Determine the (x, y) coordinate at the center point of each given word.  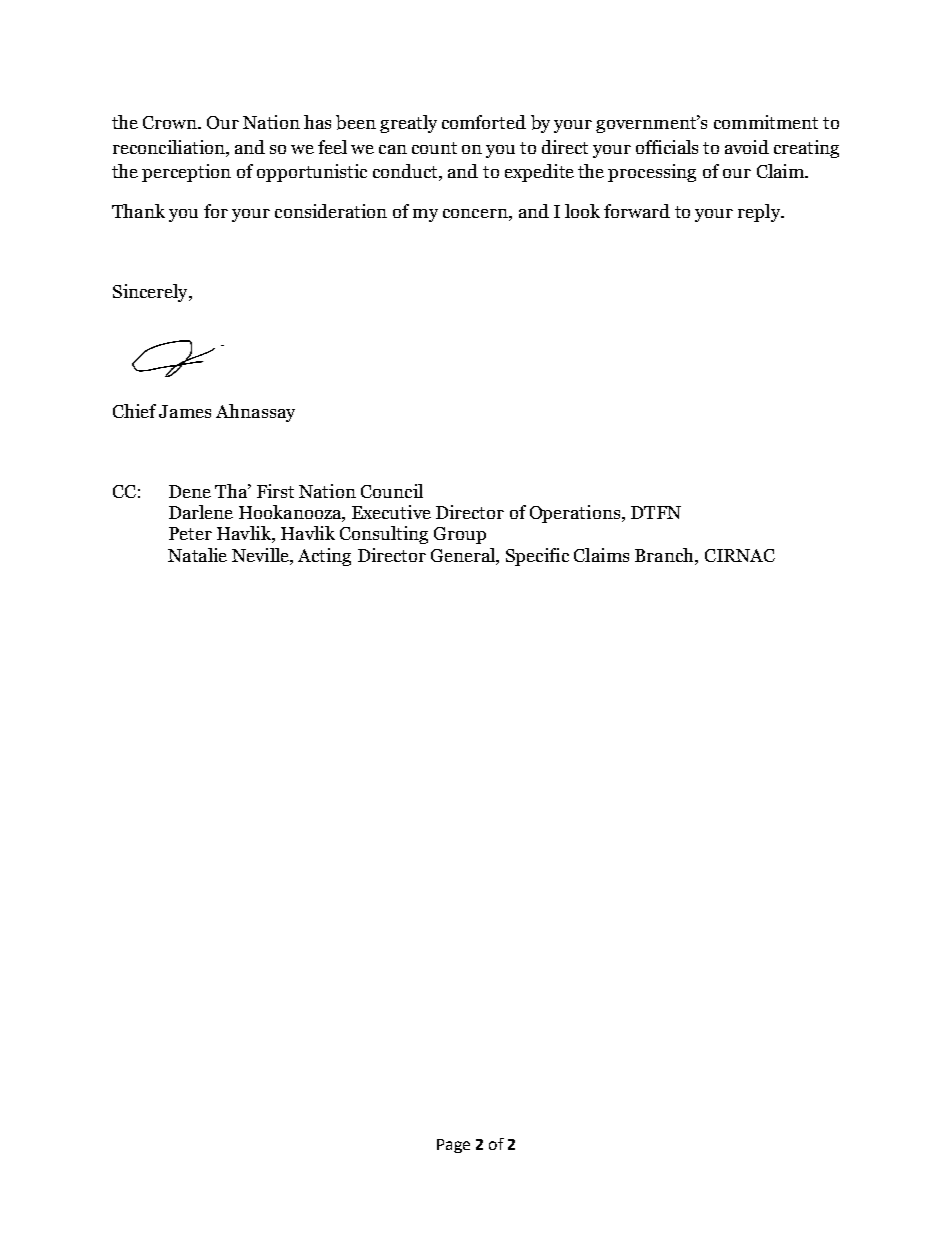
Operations (576, 514)
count (434, 148)
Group (460, 535)
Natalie (197, 555)
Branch (665, 555)
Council (392, 491)
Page (453, 1146)
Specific (537, 557)
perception (186, 173)
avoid (747, 147)
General (464, 555)
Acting (324, 557)
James (185, 411)
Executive (391, 512)
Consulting (384, 535)
